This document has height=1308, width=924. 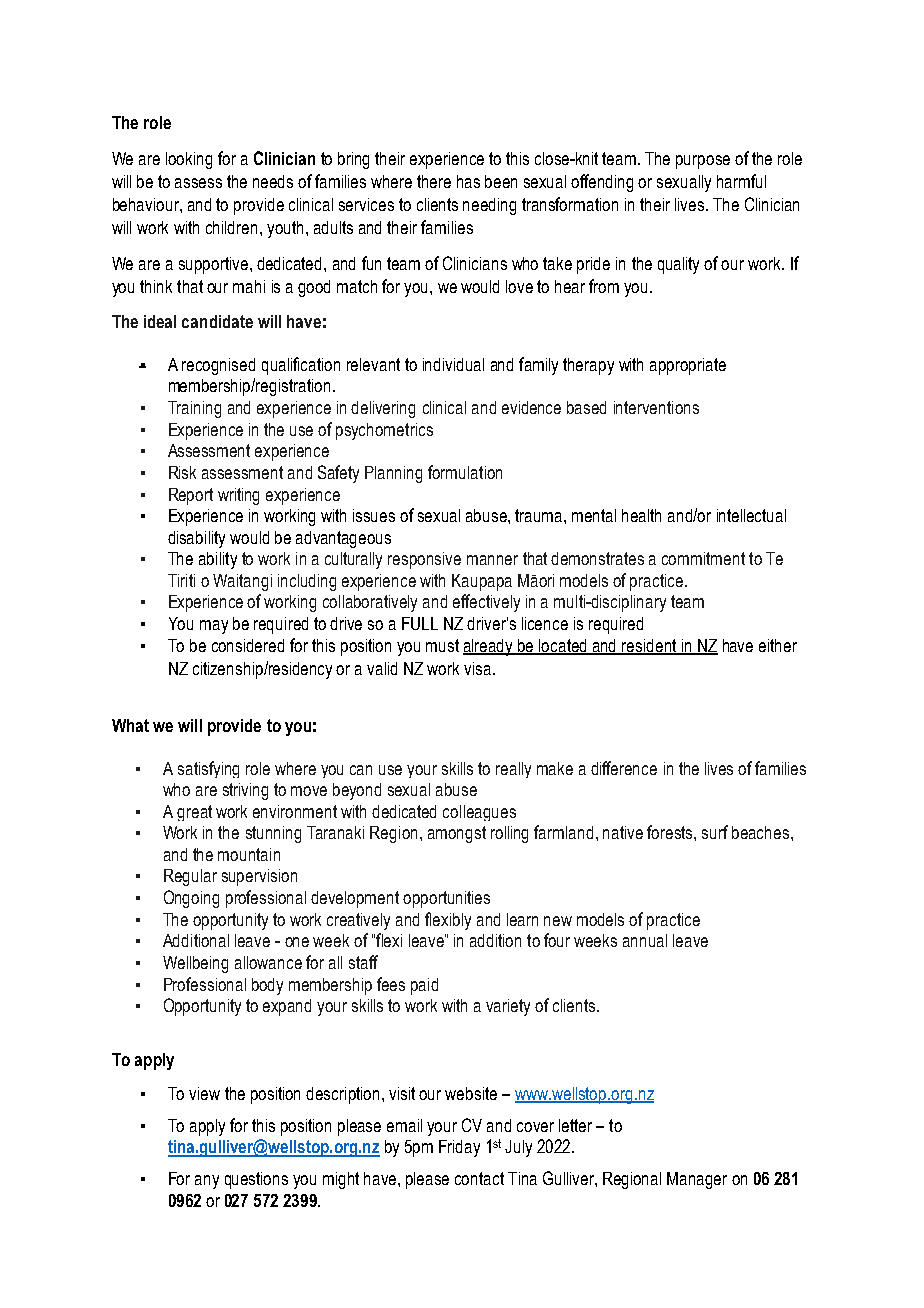 I want to click on visa, so click(x=479, y=668).
